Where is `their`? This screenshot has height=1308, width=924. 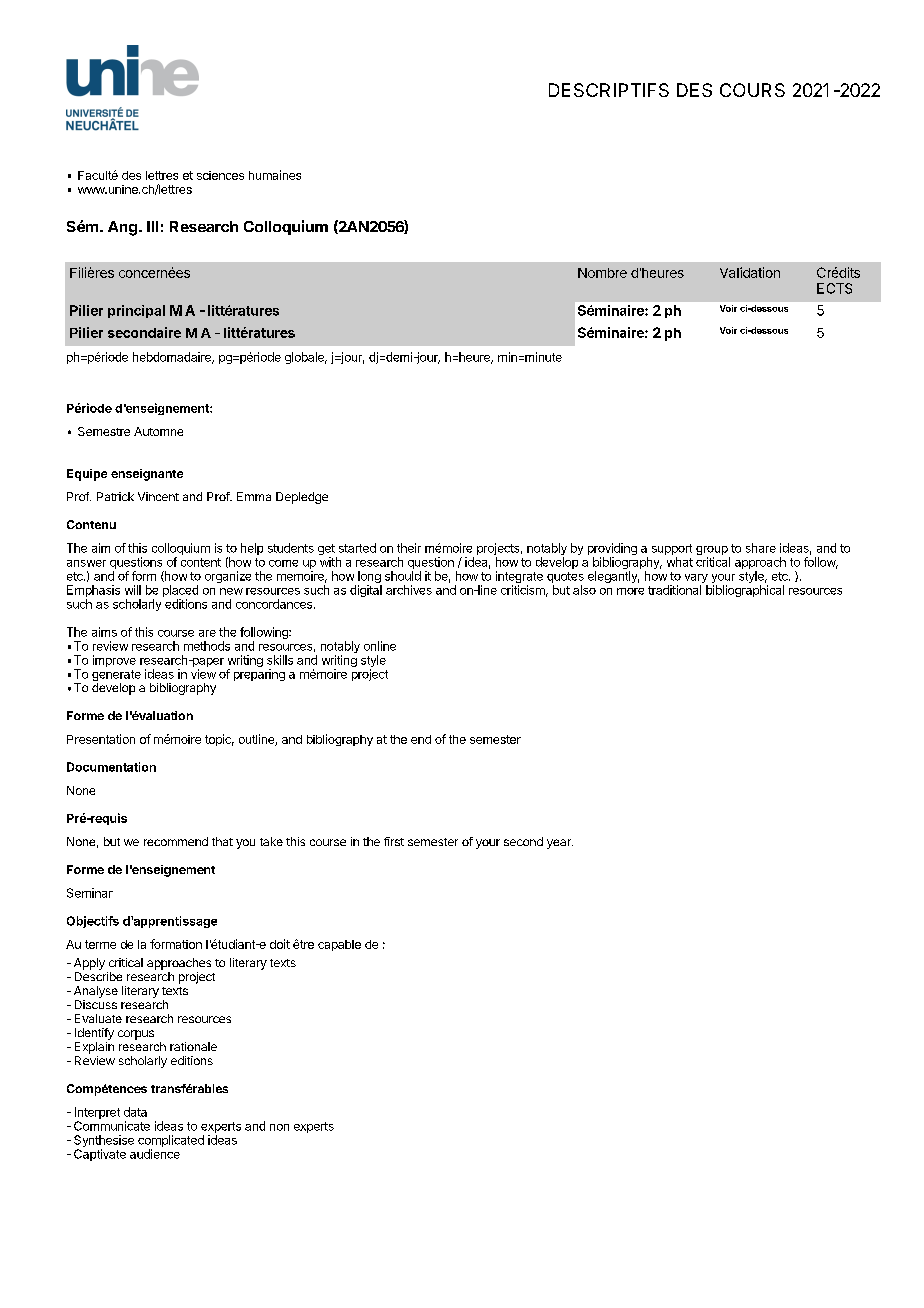
their is located at coordinates (409, 548).
